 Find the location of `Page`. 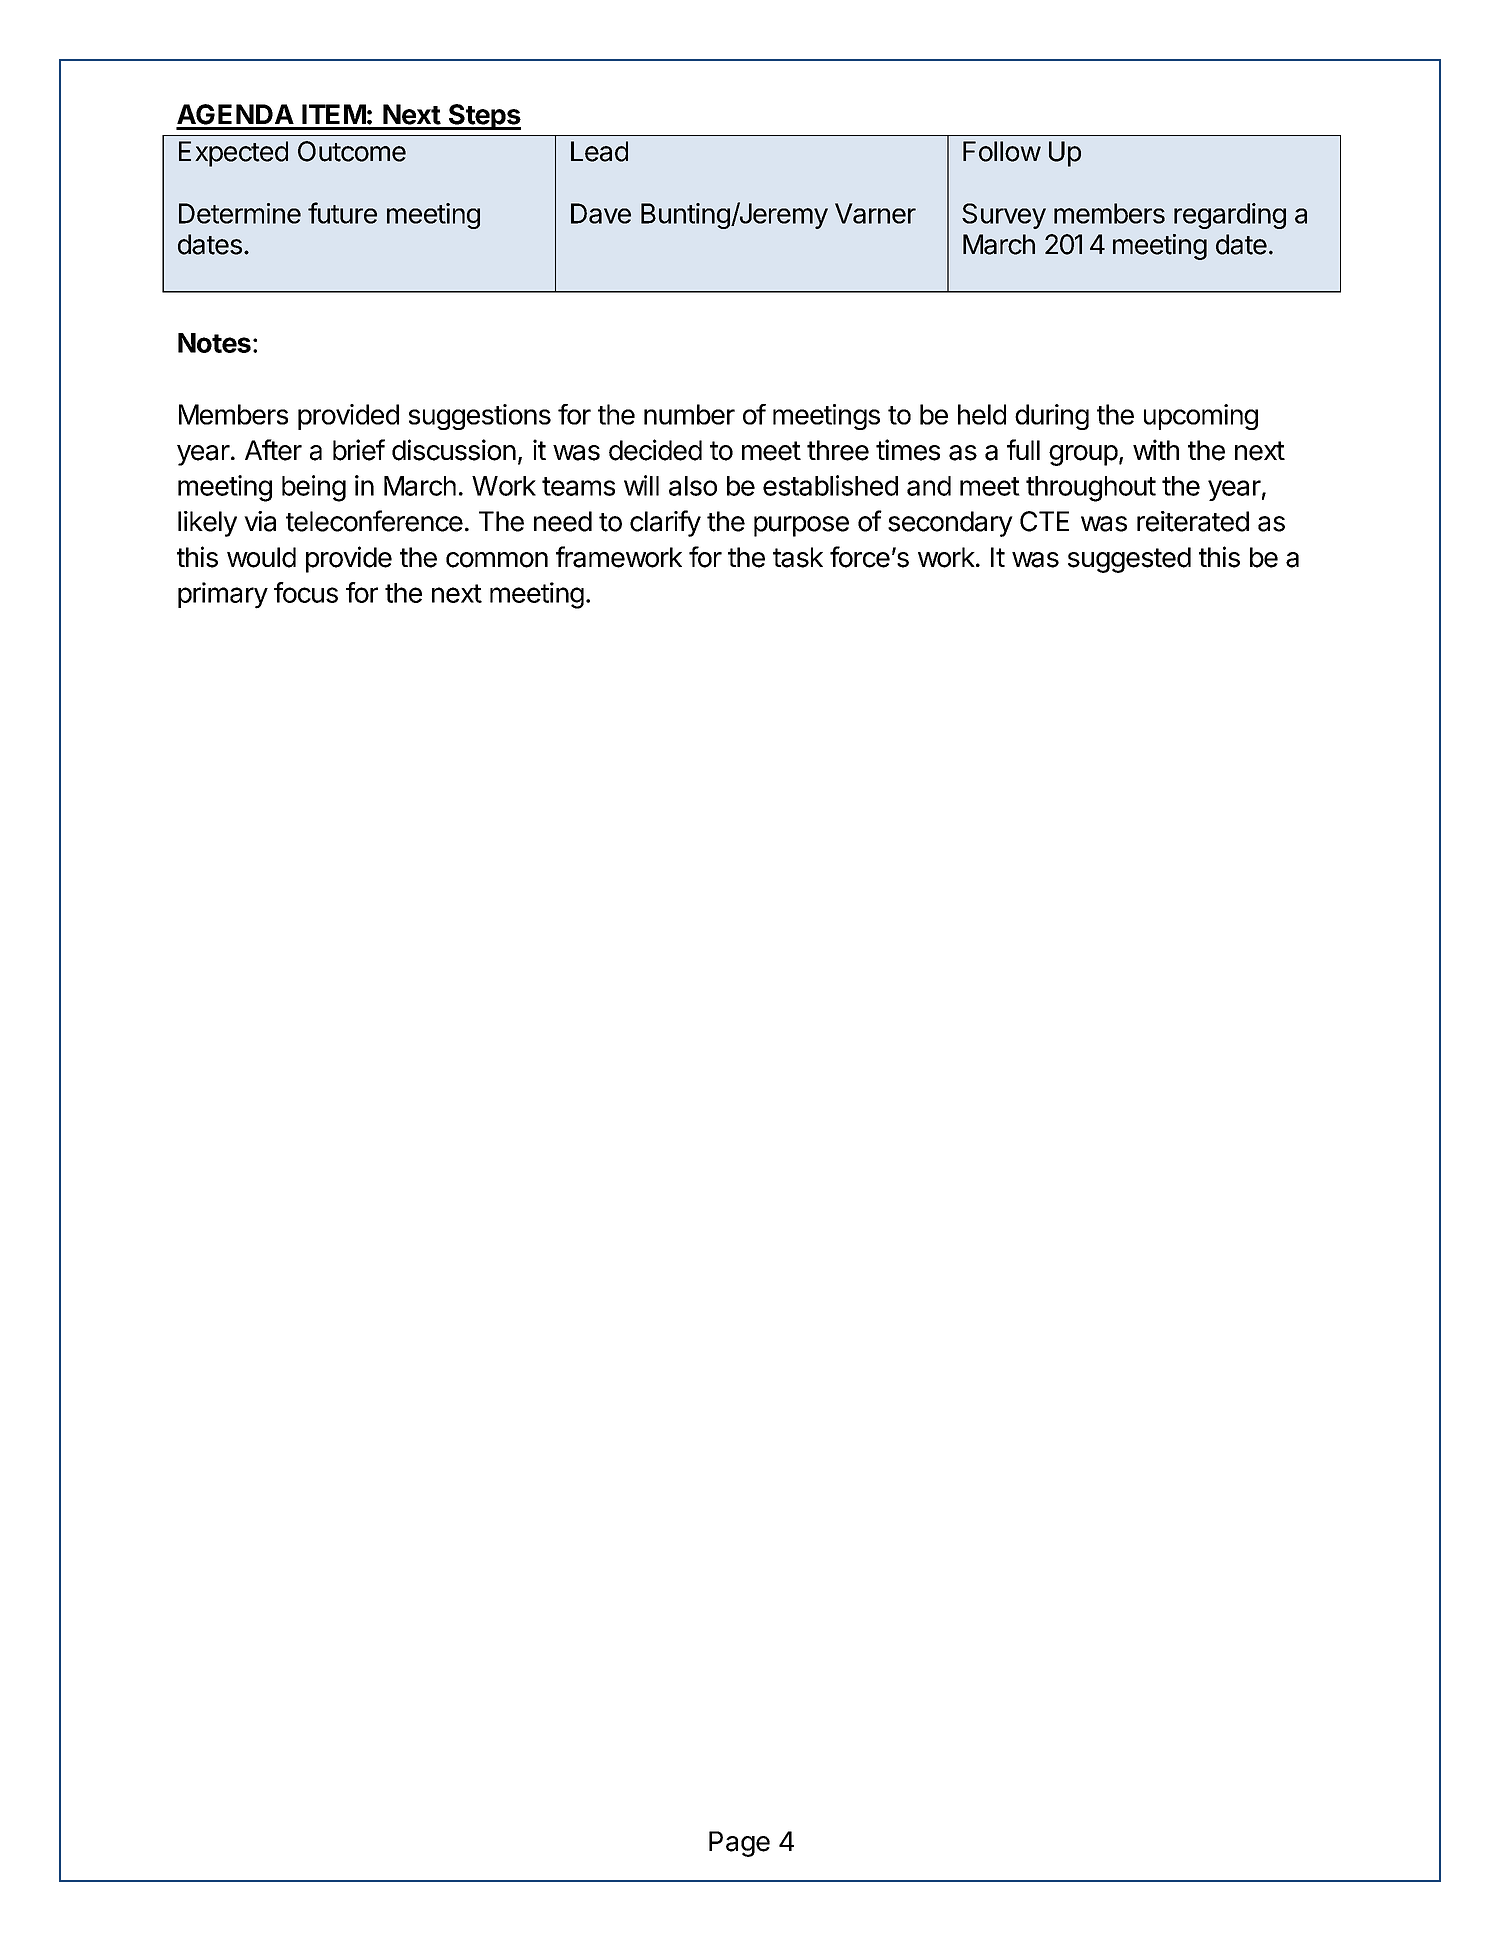

Page is located at coordinates (739, 1844).
